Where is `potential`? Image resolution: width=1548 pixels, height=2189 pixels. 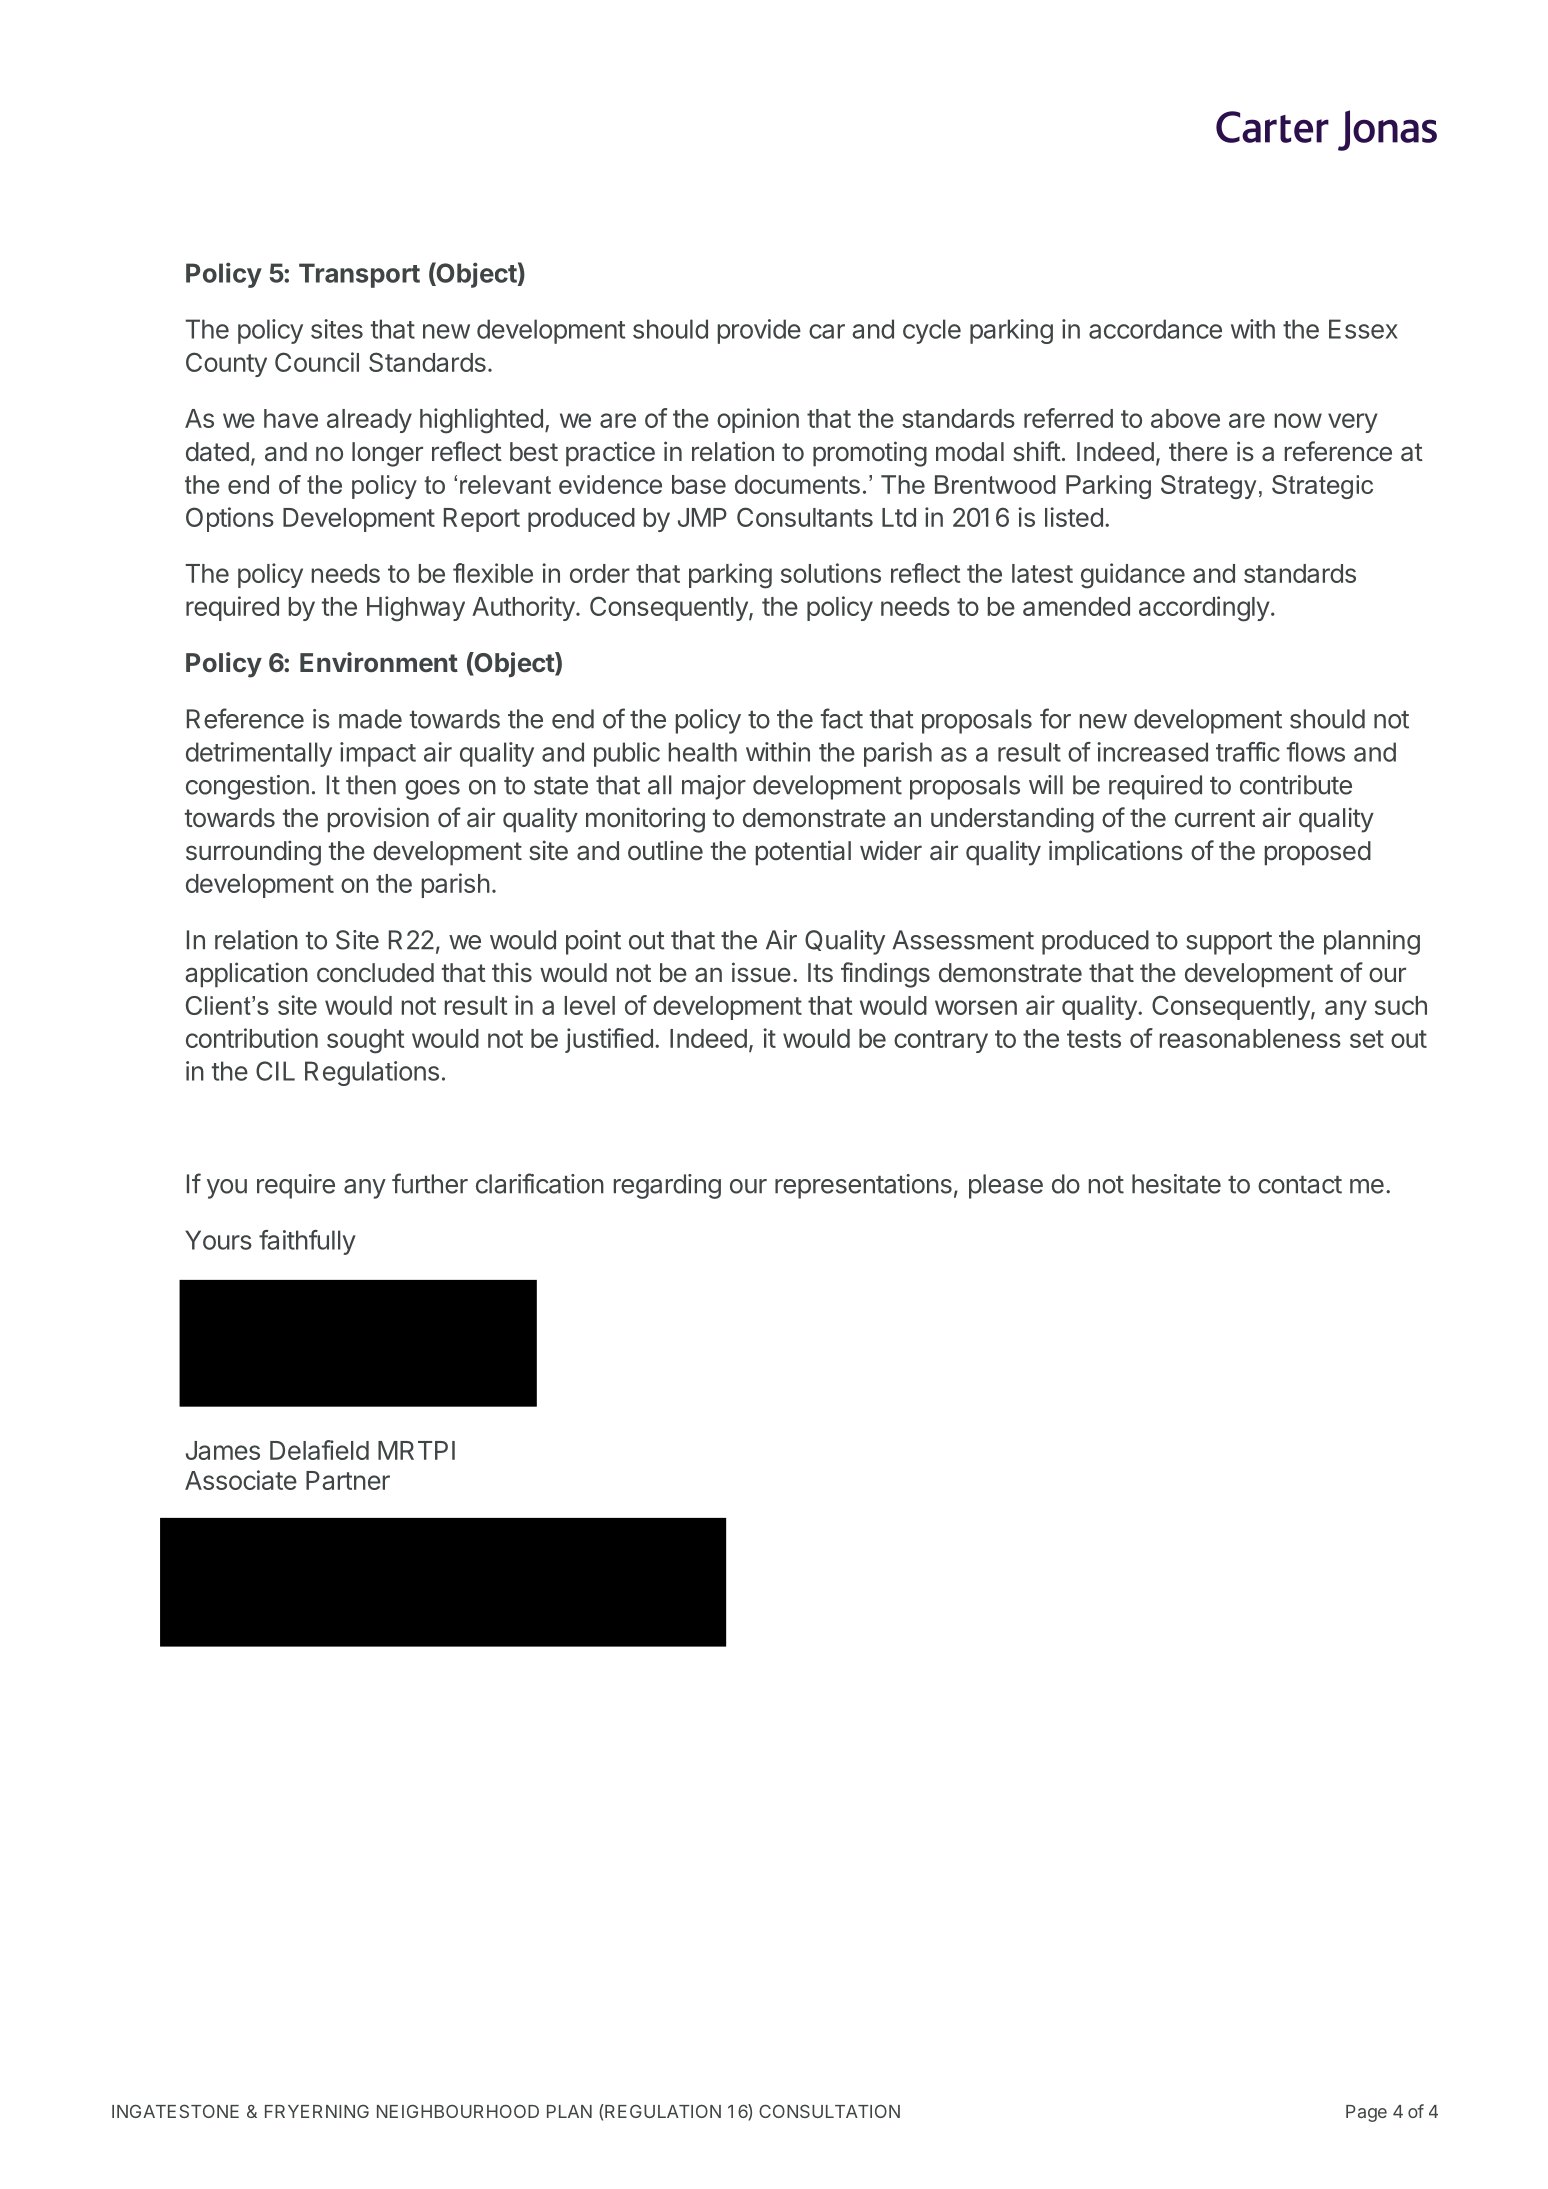
potential is located at coordinates (803, 853).
